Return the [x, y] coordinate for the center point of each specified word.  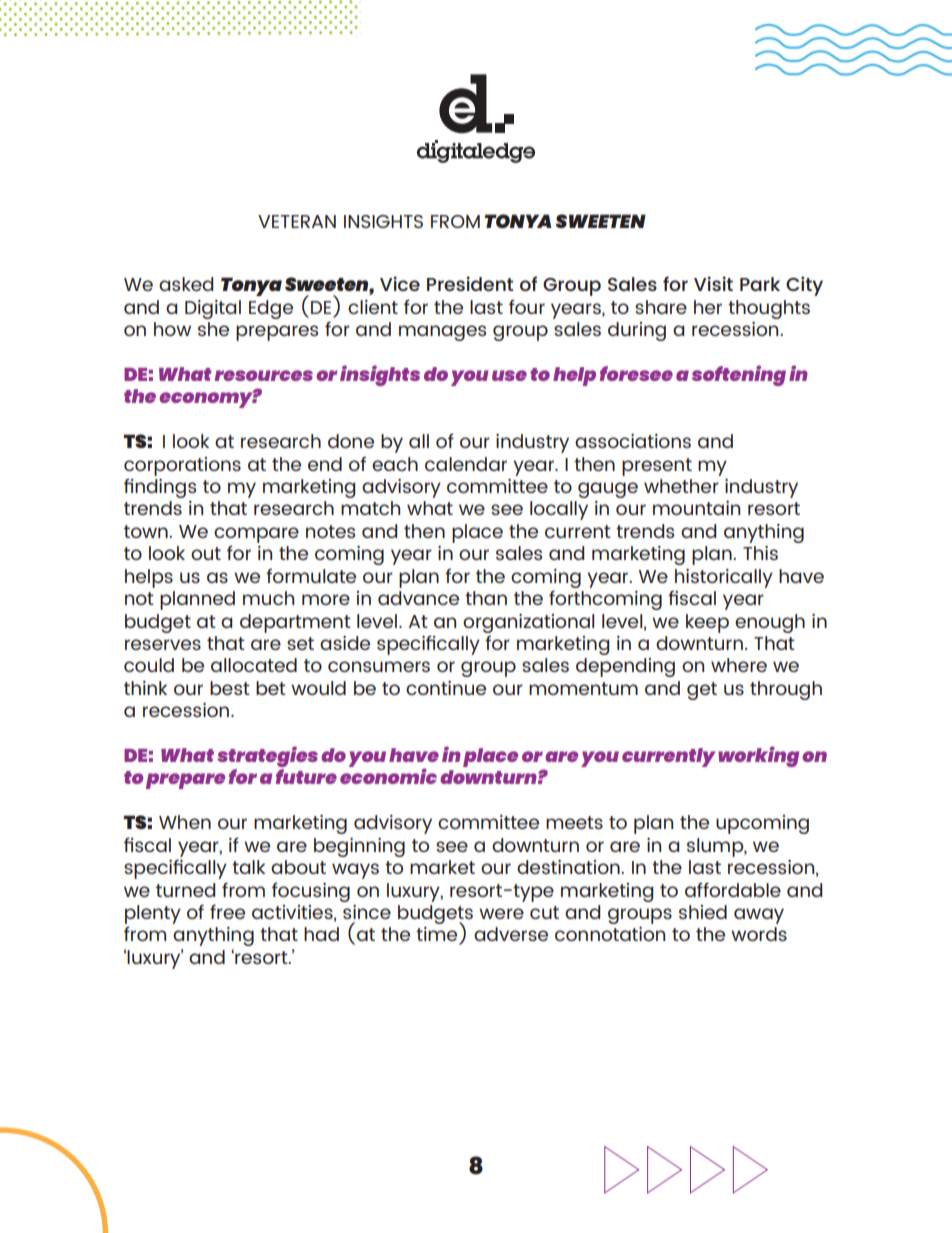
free [227, 911]
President [470, 283]
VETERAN [297, 221]
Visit [713, 283]
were [501, 913]
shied [703, 912]
